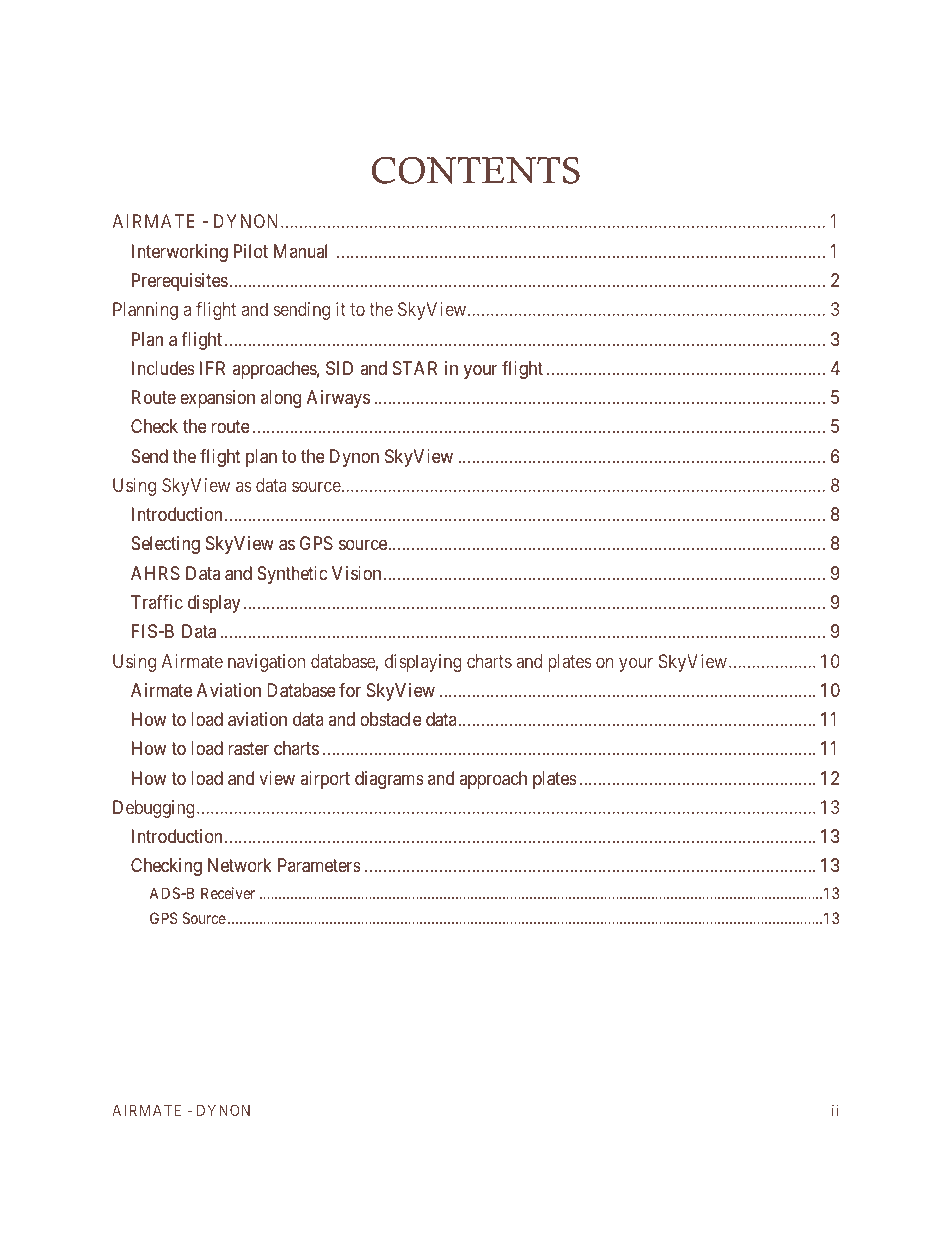 The width and height of the image is (952, 1233). What do you see at coordinates (325, 780) in the image?
I see `airport` at bounding box center [325, 780].
